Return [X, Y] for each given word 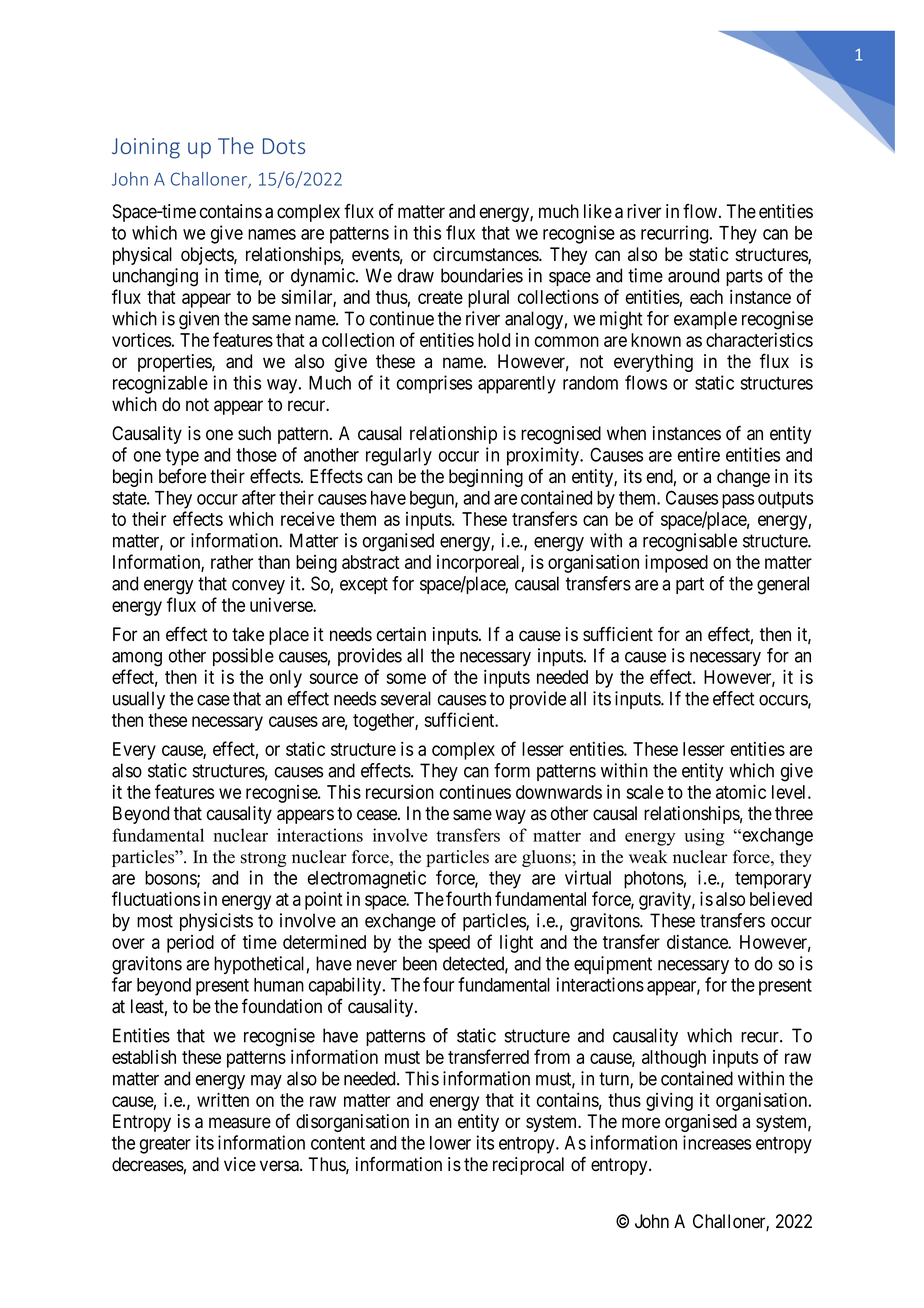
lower [450, 1143]
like [598, 211]
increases [717, 1142]
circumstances [486, 254]
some [406, 678]
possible [243, 657]
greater [165, 1145]
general [783, 585]
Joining [146, 148]
